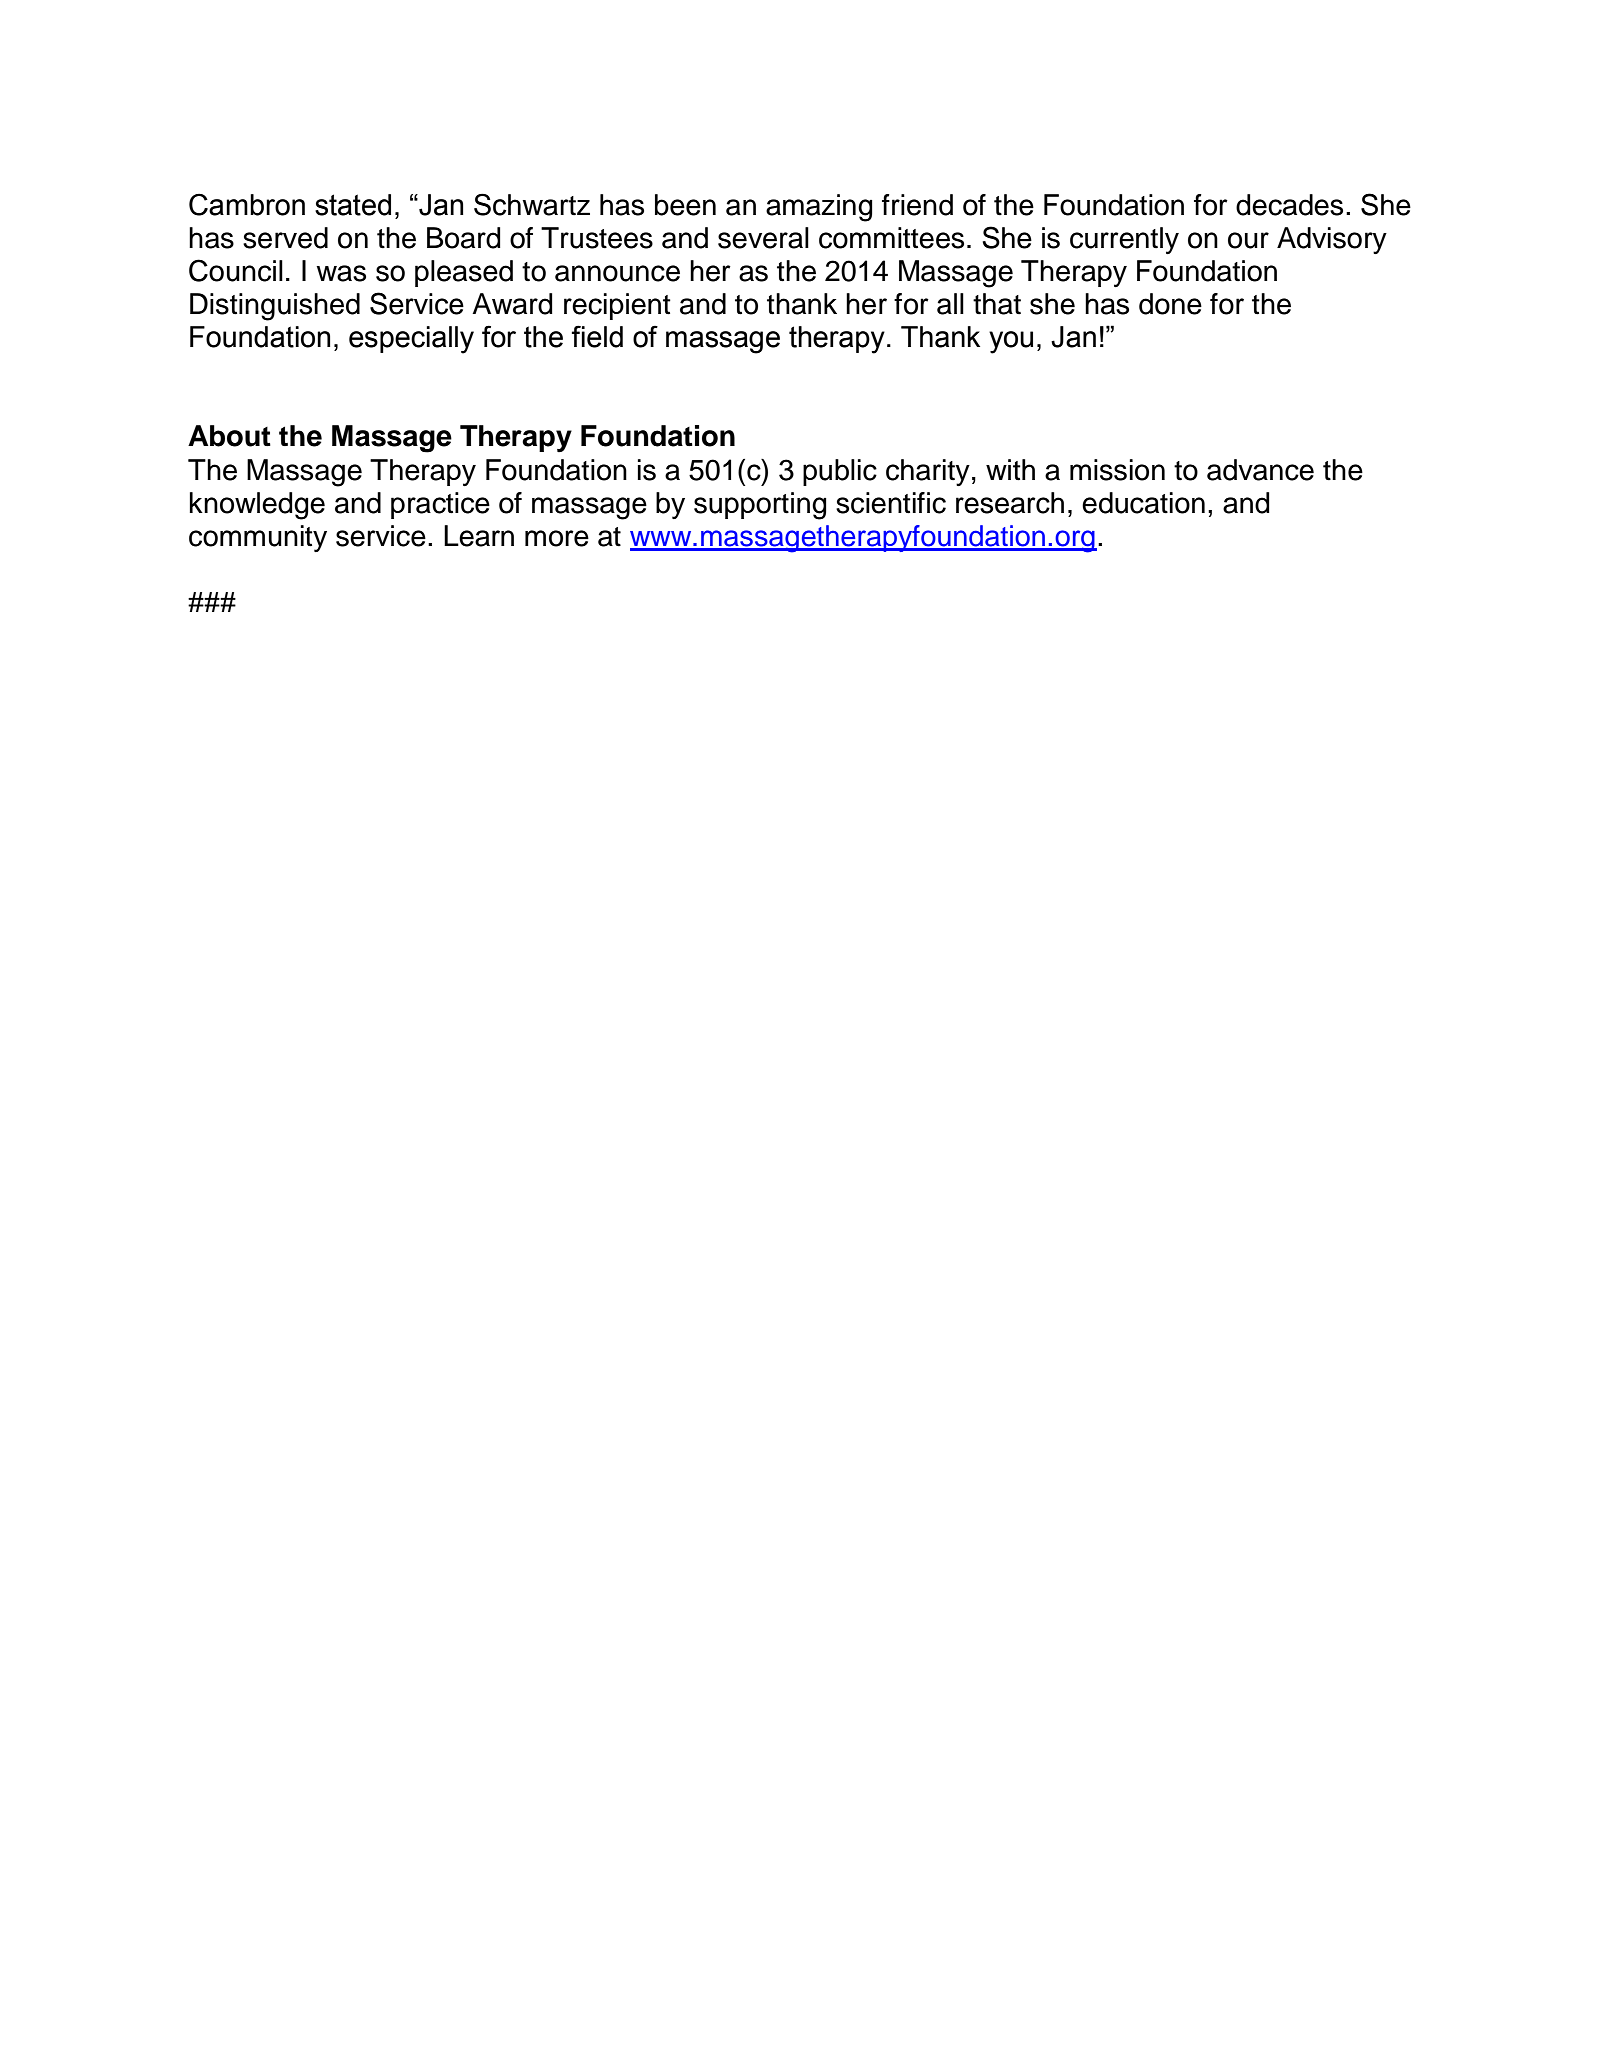  I want to click on decades, so click(1289, 205).
